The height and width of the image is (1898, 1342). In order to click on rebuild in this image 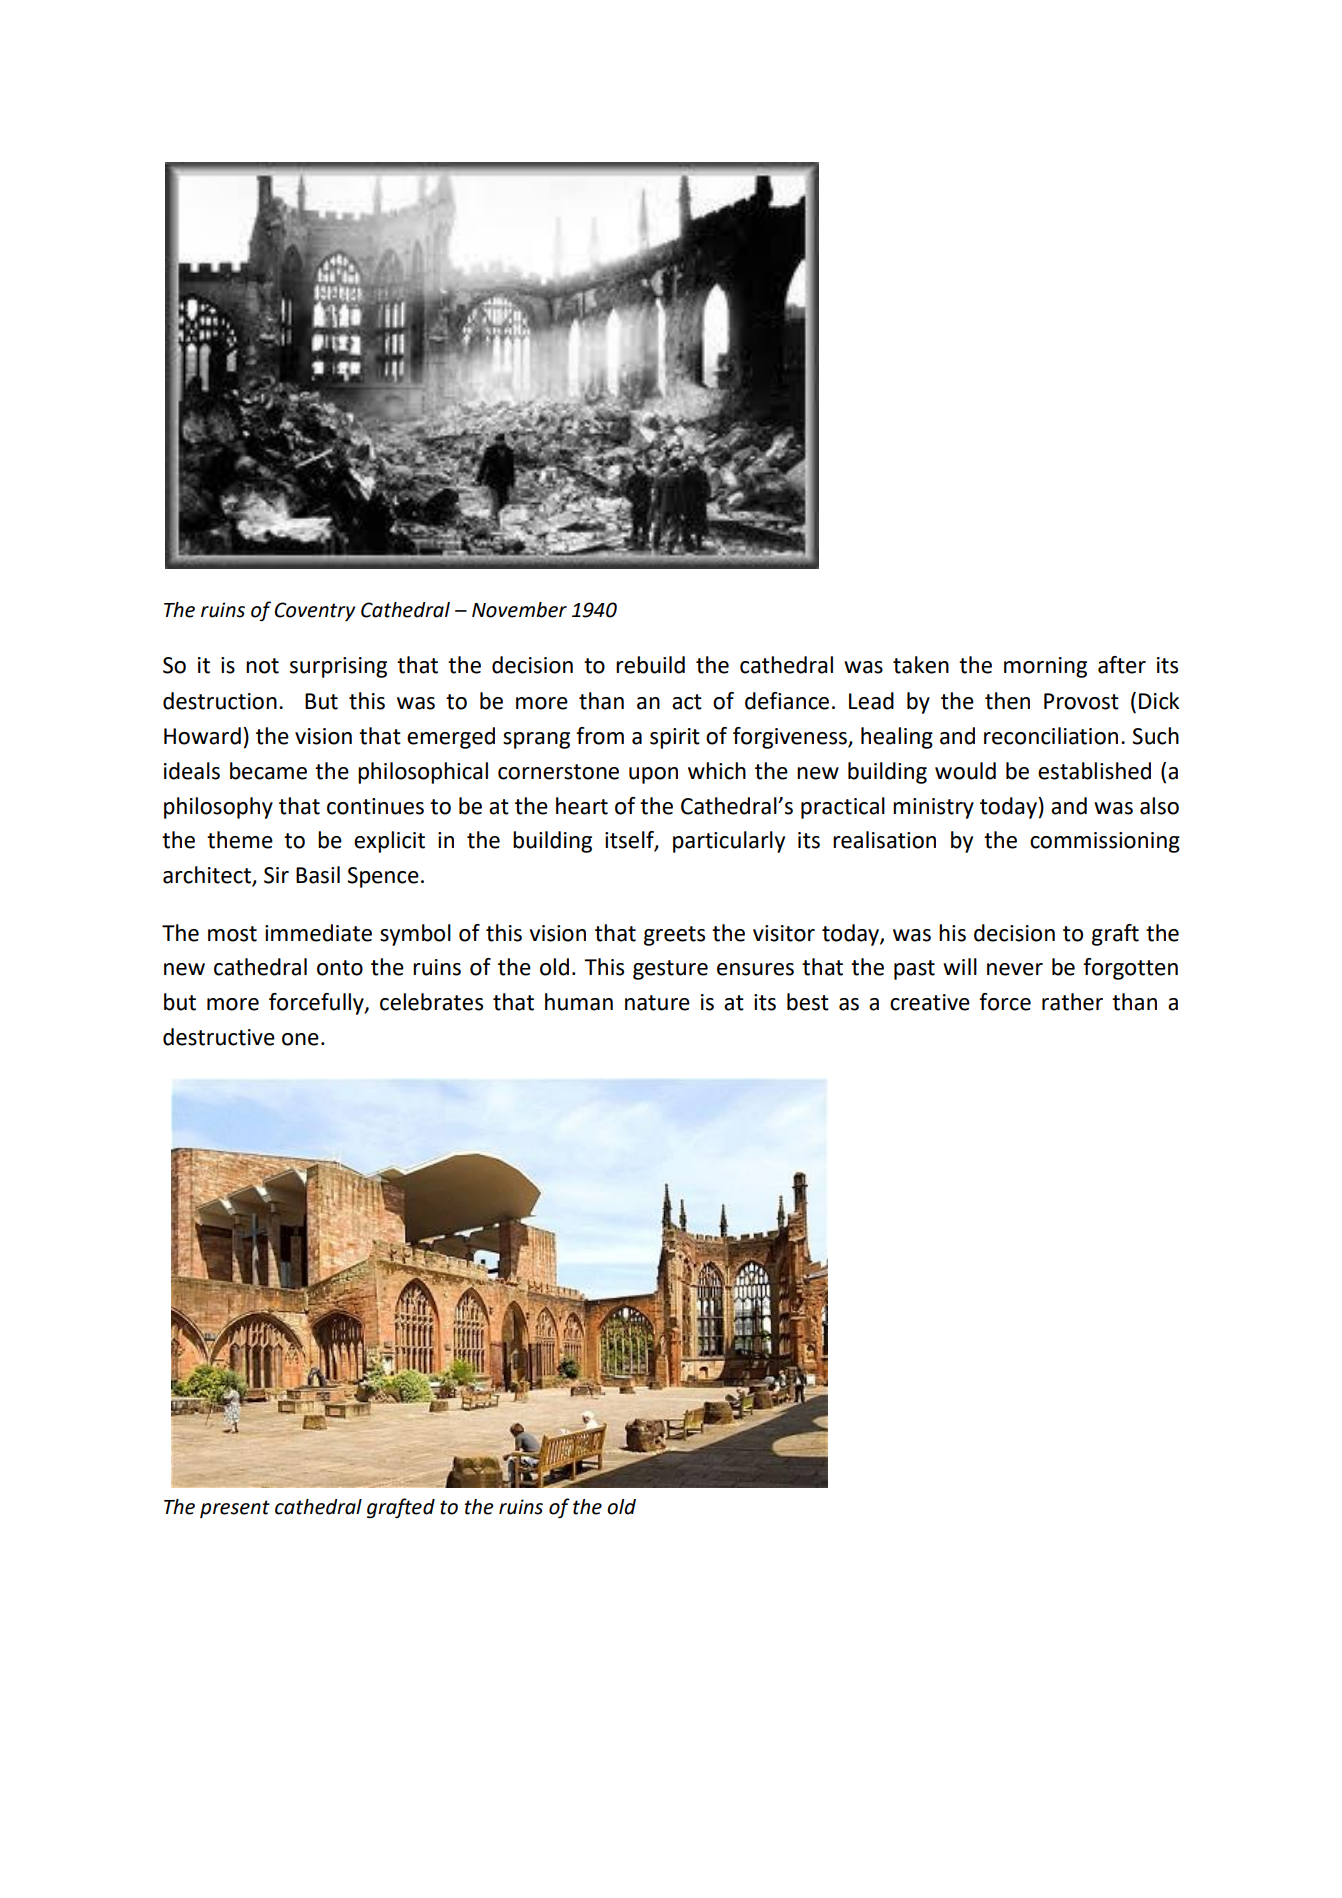, I will do `click(650, 665)`.
